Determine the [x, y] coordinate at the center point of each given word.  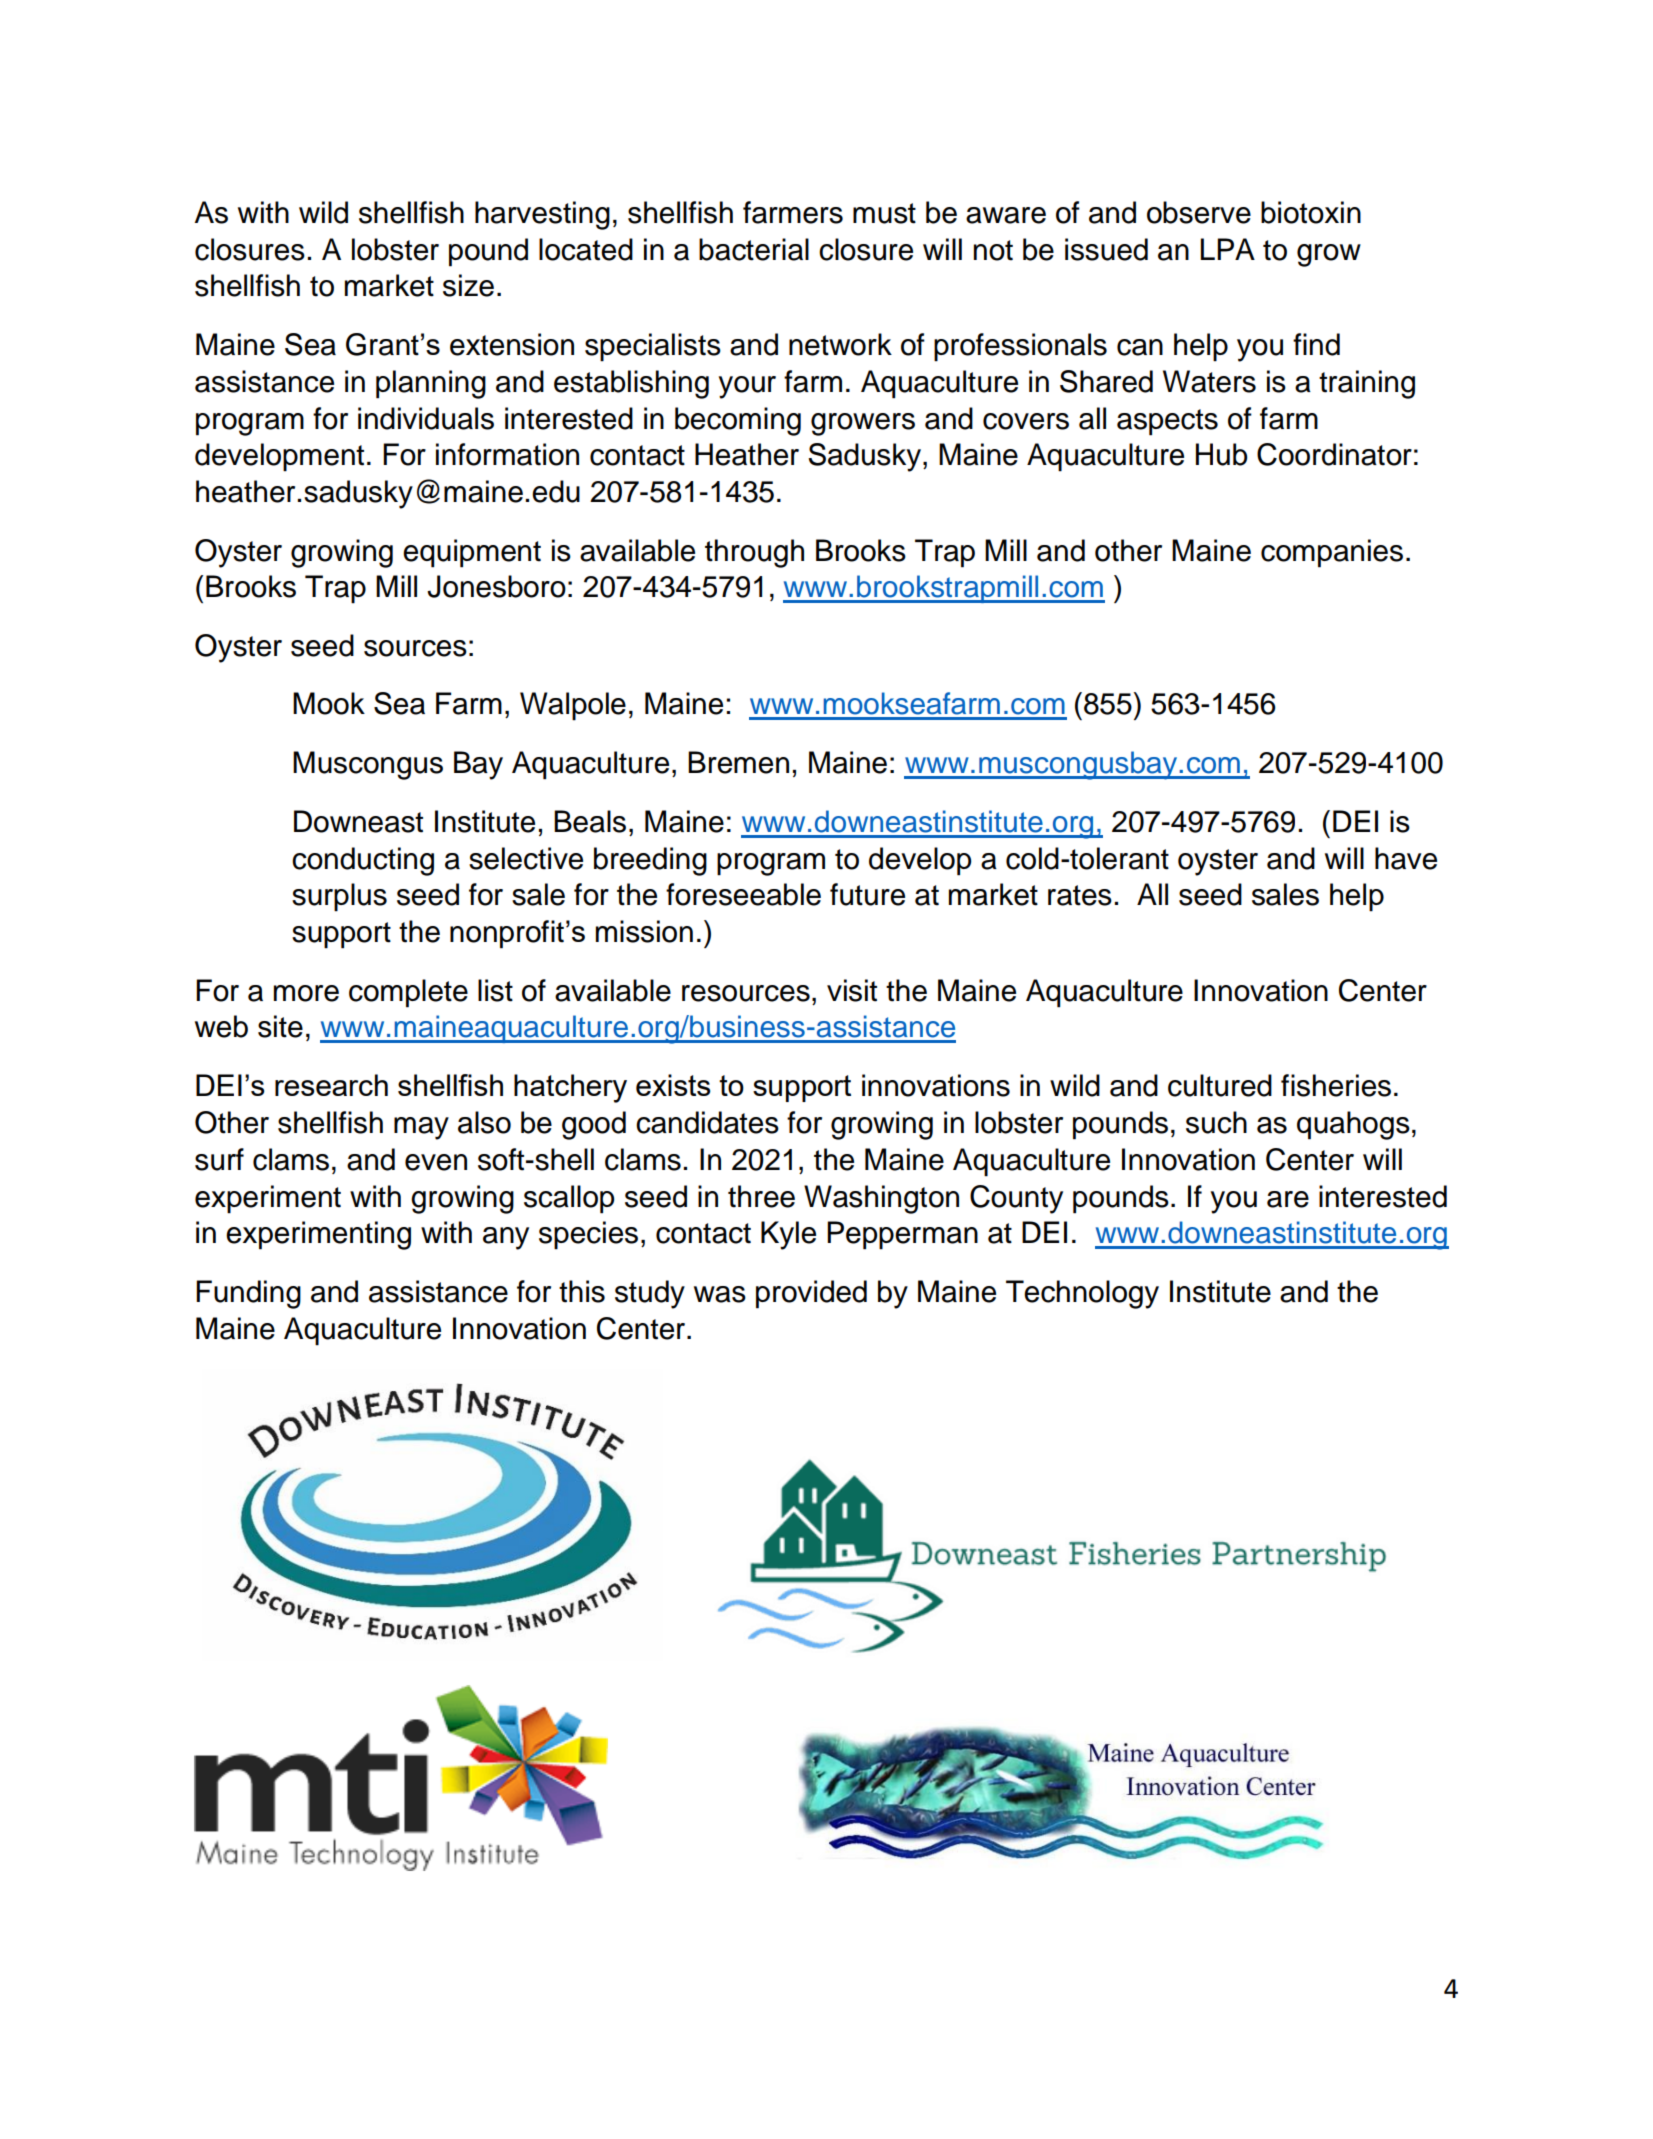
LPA [1228, 249]
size [468, 285]
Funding [248, 1294]
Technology [1082, 1294]
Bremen [738, 762]
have [1406, 858]
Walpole [573, 706]
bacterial [754, 249]
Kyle [788, 1235]
